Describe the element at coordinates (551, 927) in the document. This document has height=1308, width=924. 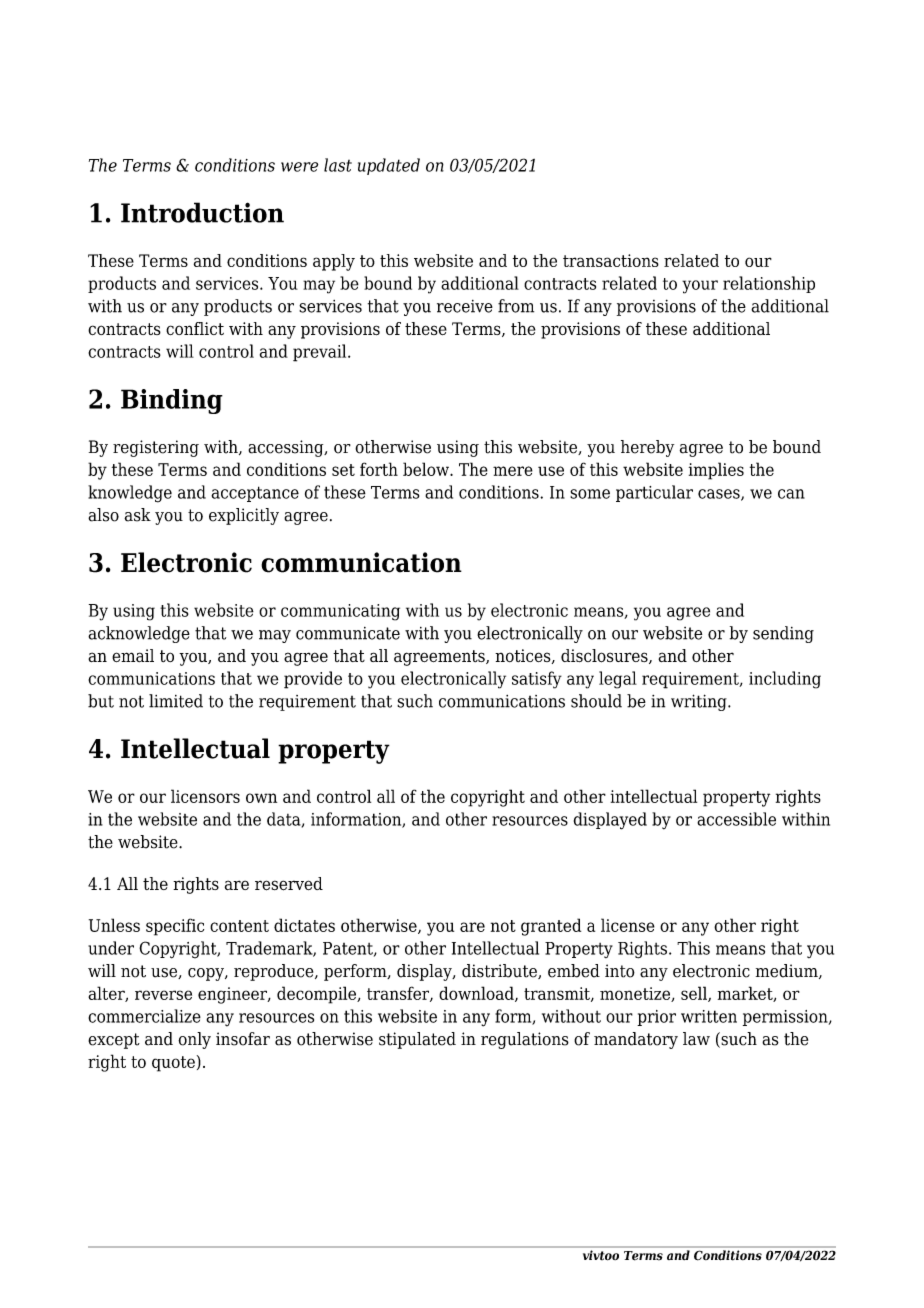
I see `granted` at that location.
